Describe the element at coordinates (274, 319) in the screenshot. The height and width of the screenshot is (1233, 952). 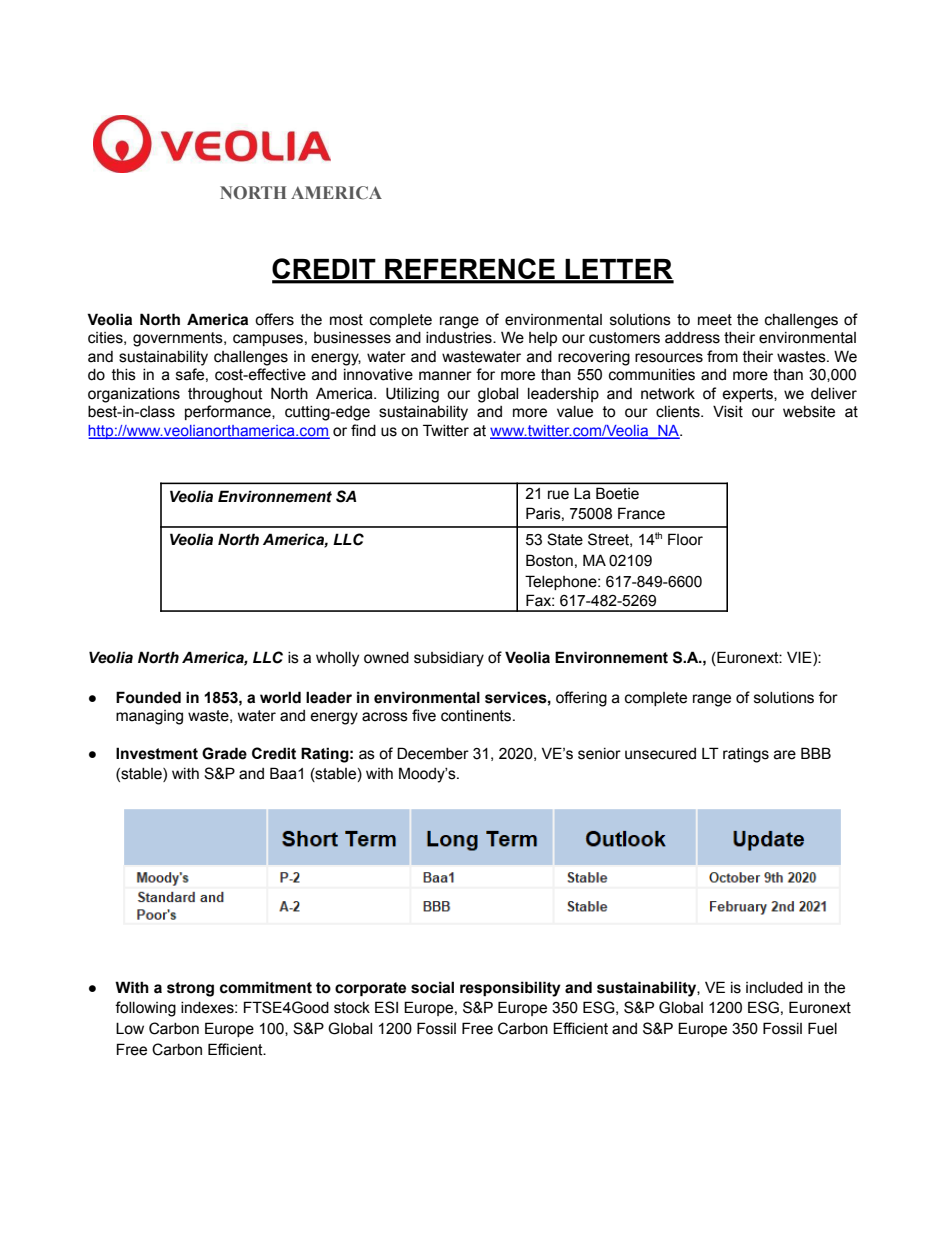
I see `offers` at that location.
